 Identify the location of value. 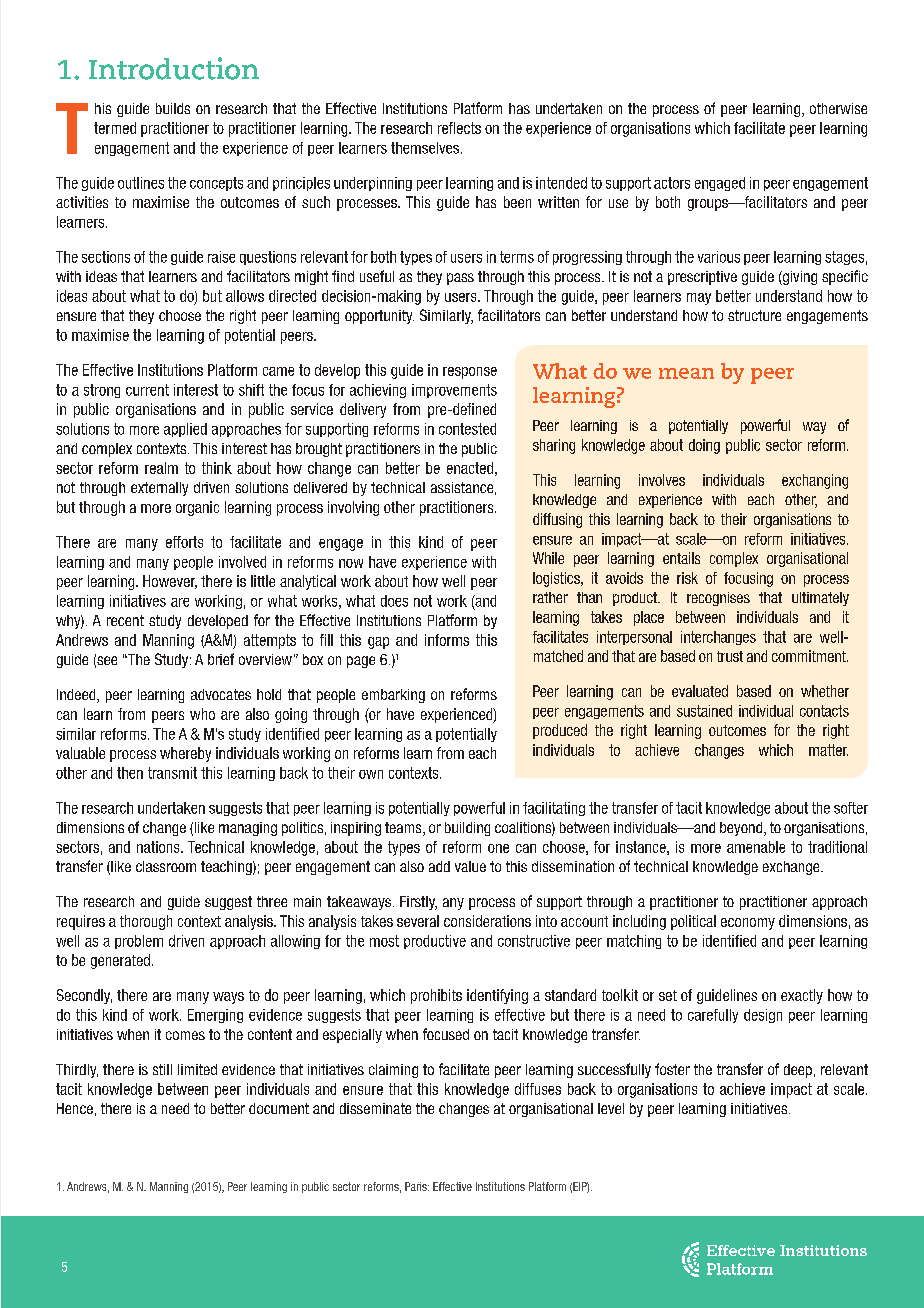
(470, 866).
